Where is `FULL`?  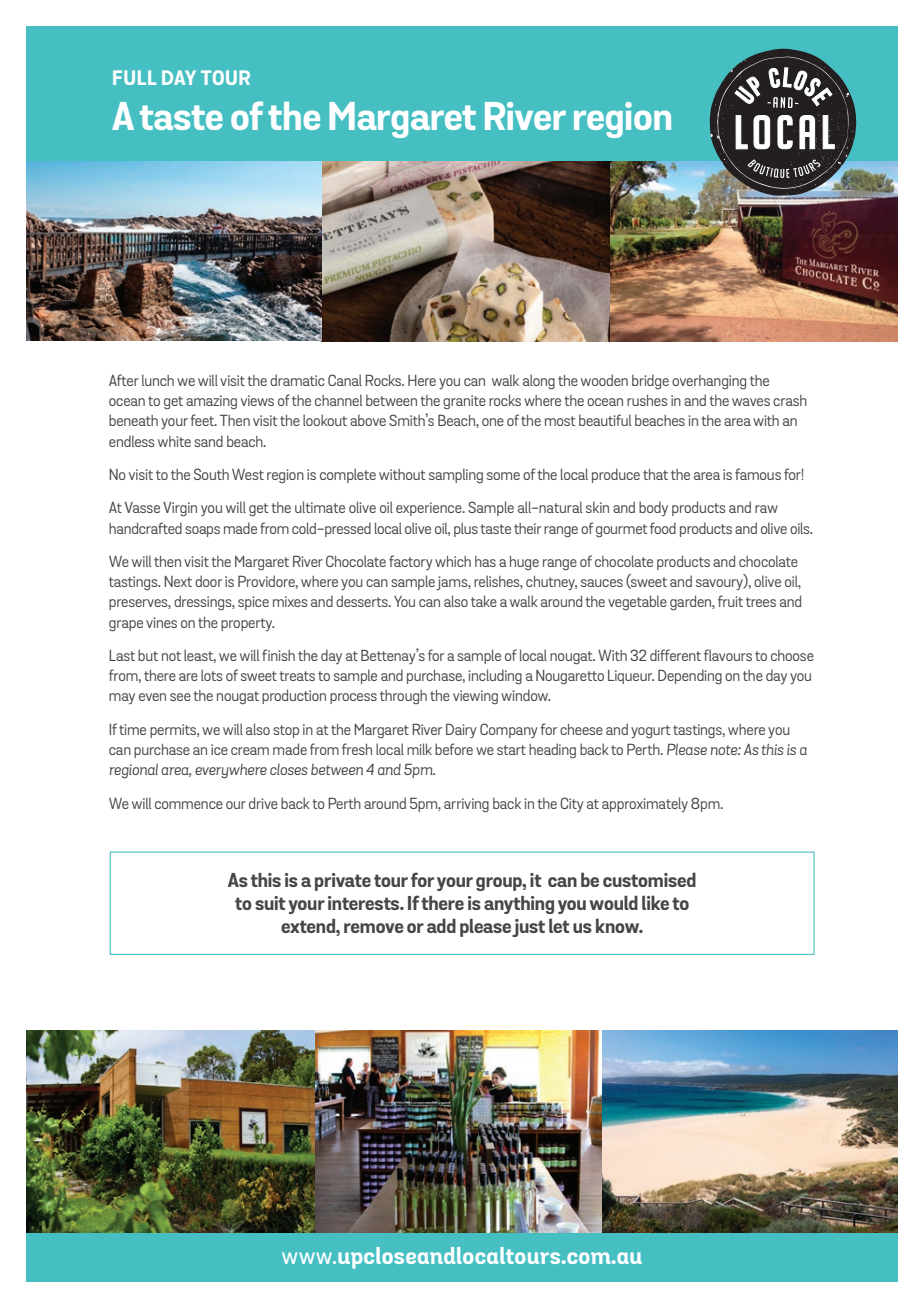 FULL is located at coordinates (134, 77).
